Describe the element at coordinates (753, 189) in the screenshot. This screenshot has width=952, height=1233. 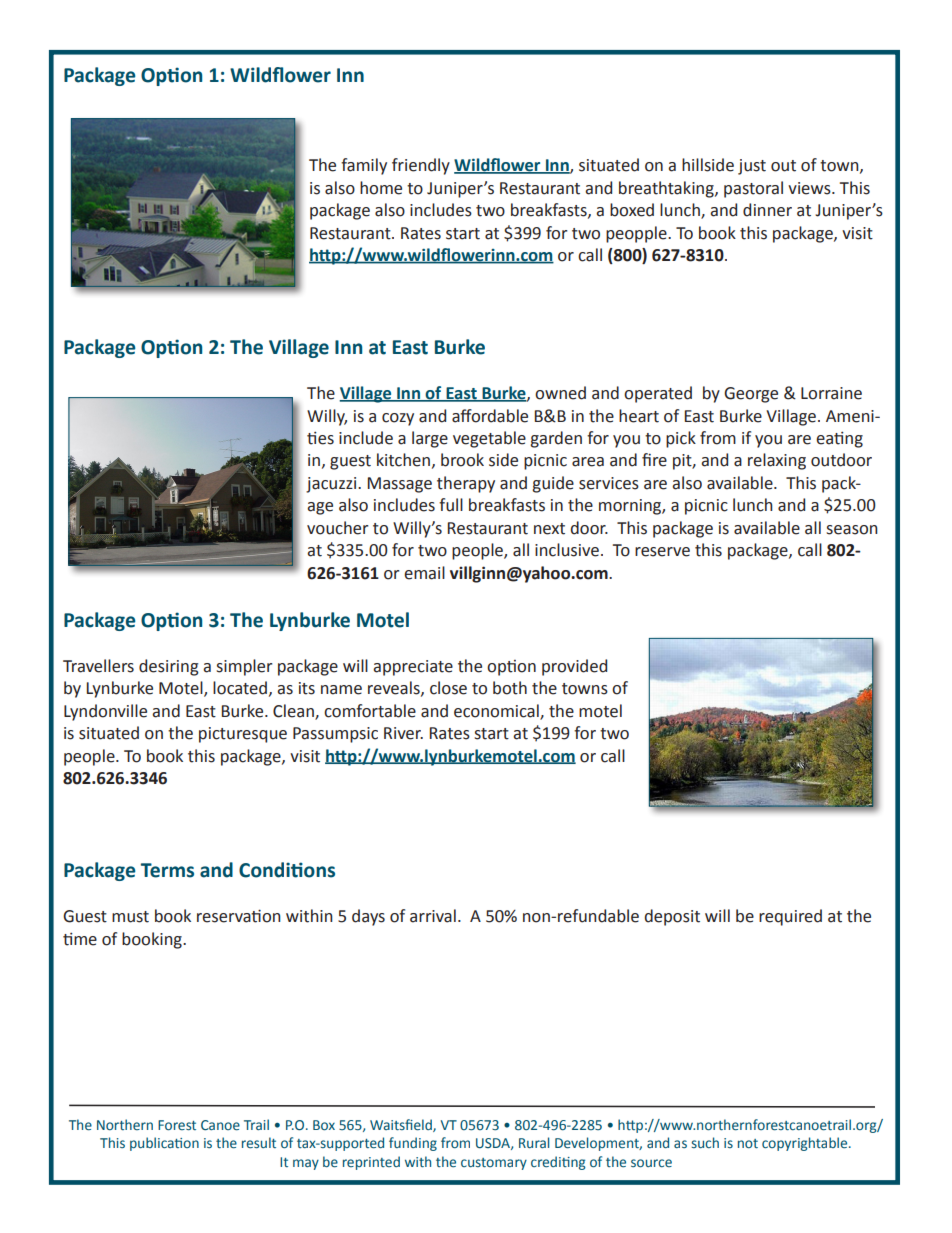
I see `pastoral` at that location.
